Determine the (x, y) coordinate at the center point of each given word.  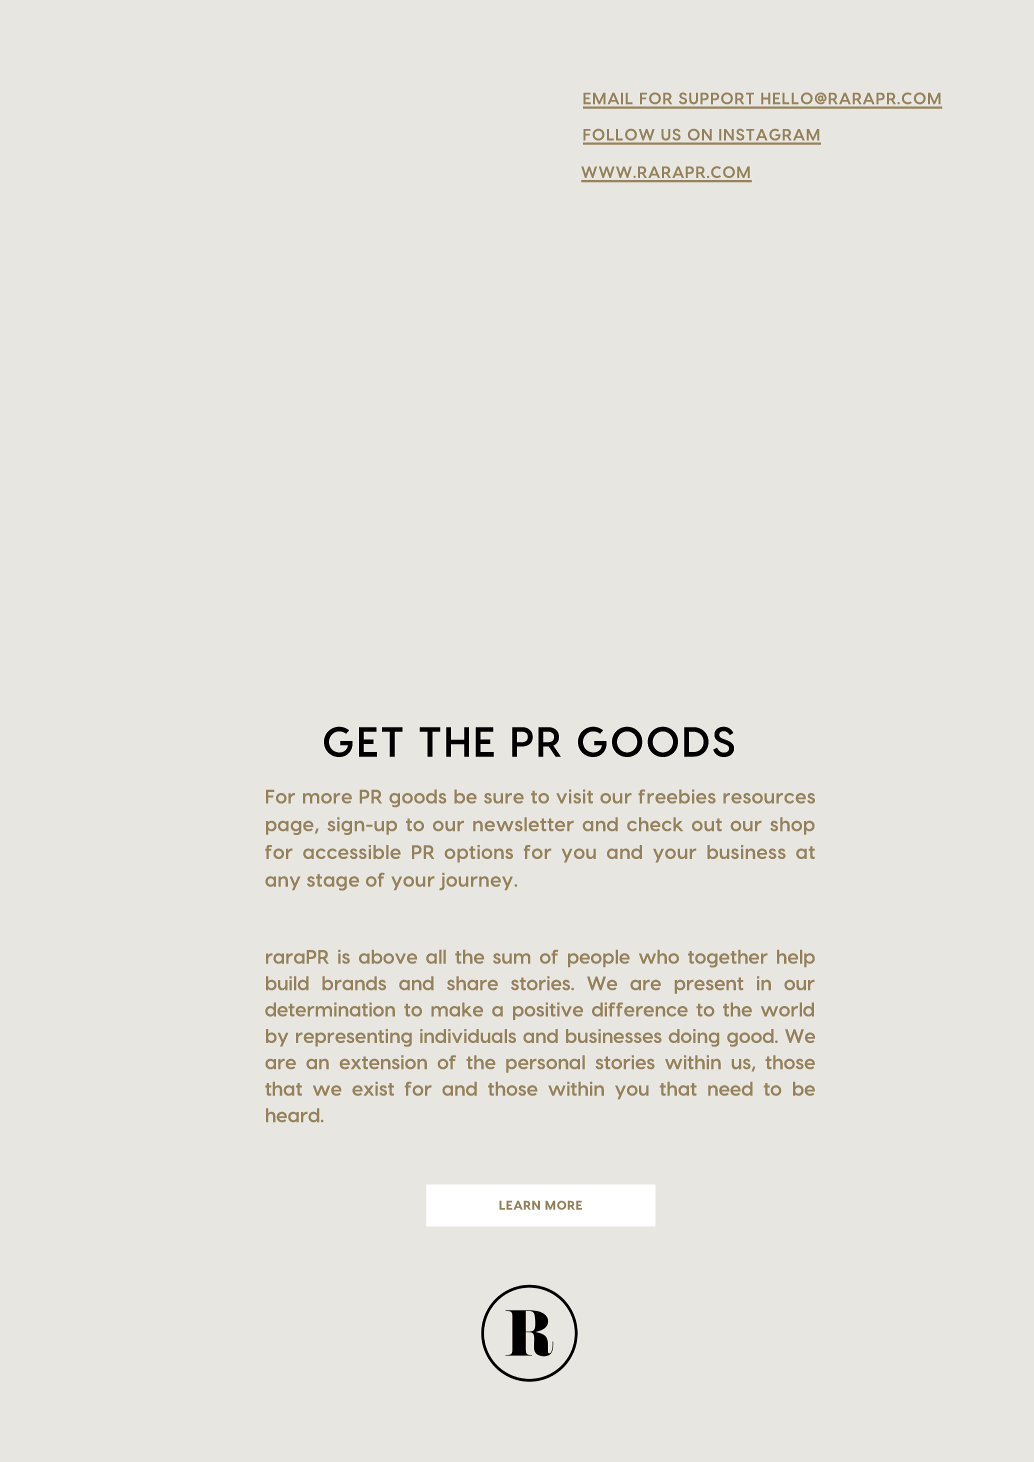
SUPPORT (716, 98)
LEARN (519, 1205)
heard (294, 1115)
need (730, 1089)
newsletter (523, 824)
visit (575, 796)
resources (769, 798)
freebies (677, 796)
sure (504, 798)
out (707, 824)
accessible (352, 852)
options (479, 854)
